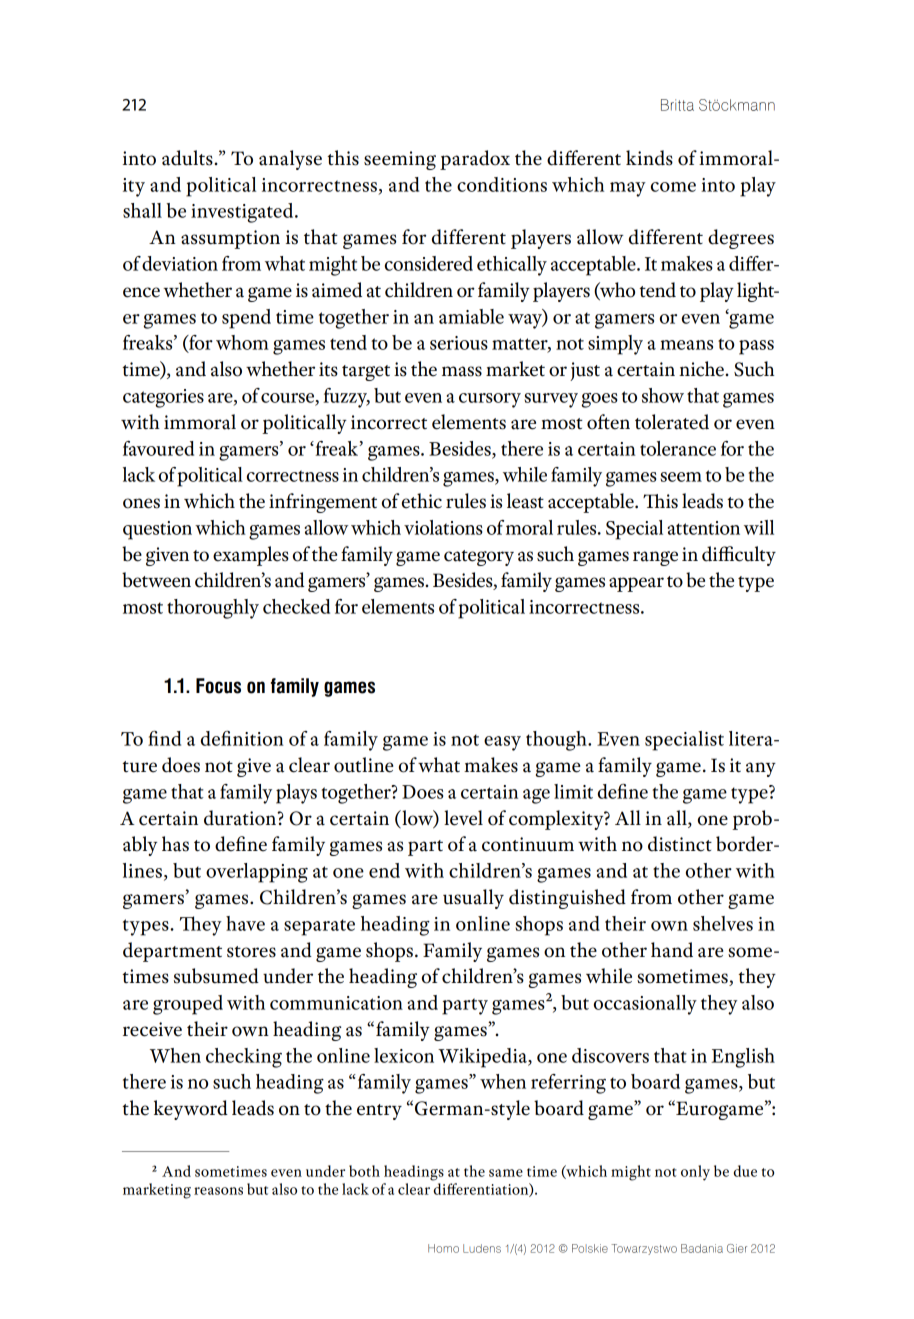  I want to click on paradox, so click(475, 160).
